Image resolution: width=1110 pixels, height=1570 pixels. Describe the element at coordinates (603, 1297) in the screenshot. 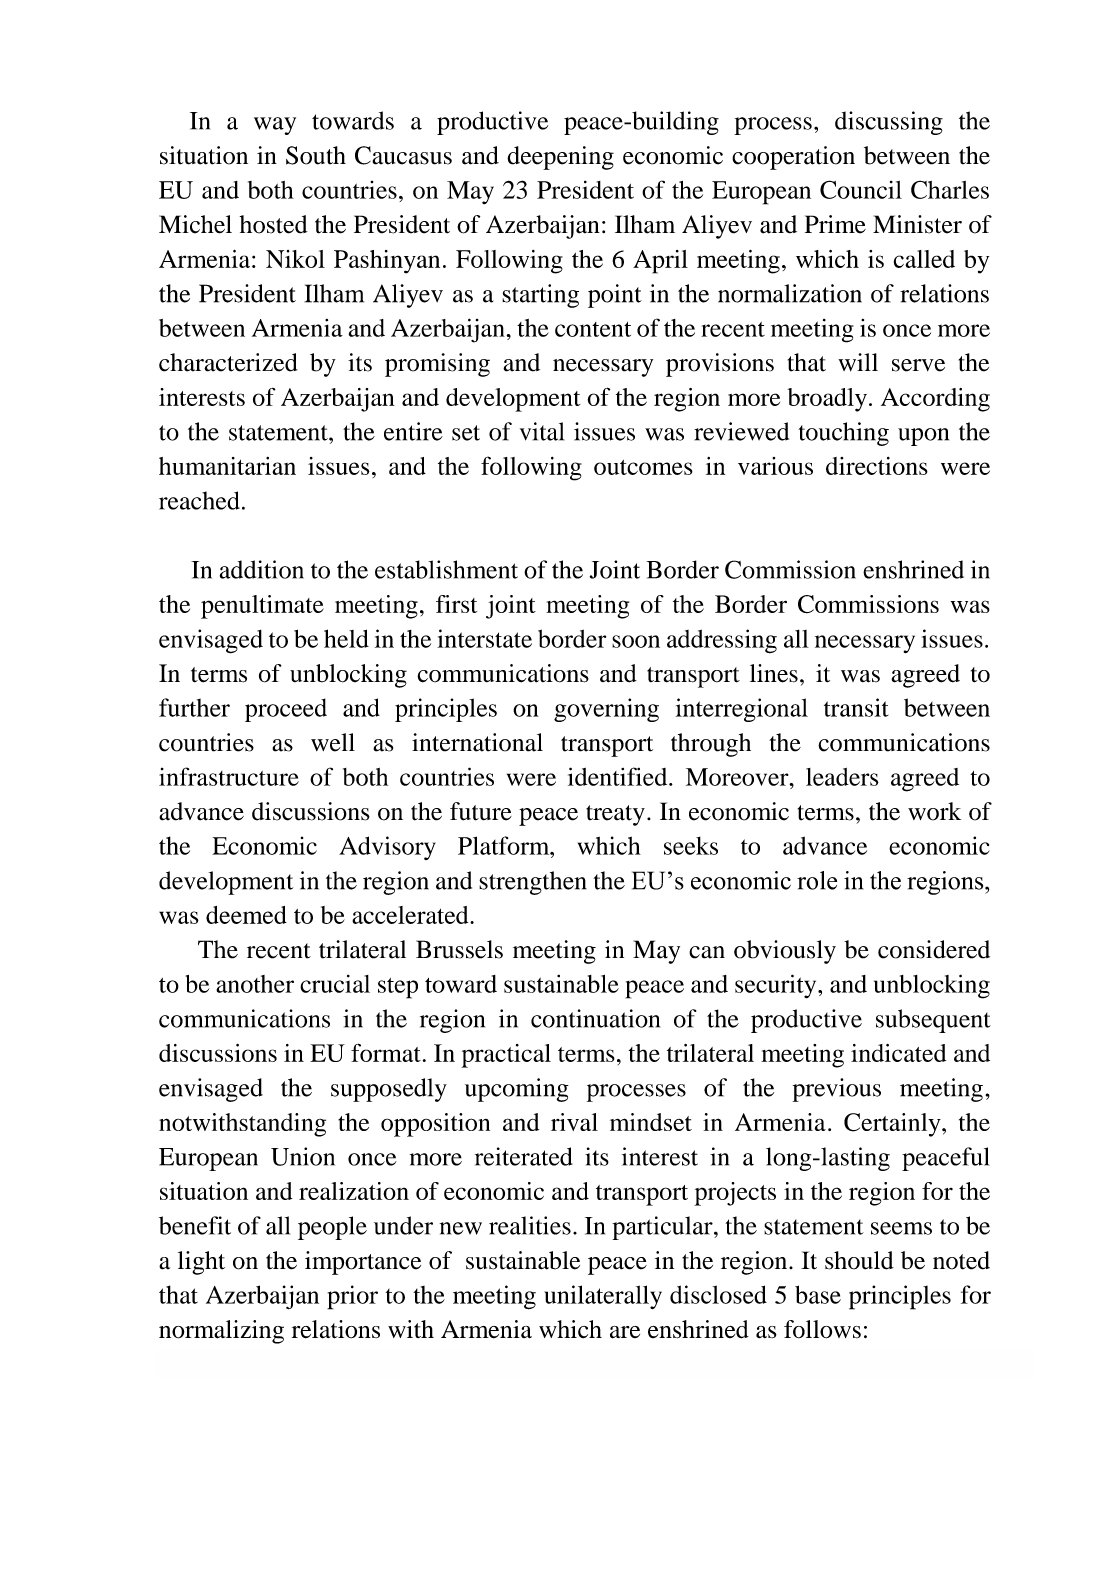

I see `unilaterally` at that location.
